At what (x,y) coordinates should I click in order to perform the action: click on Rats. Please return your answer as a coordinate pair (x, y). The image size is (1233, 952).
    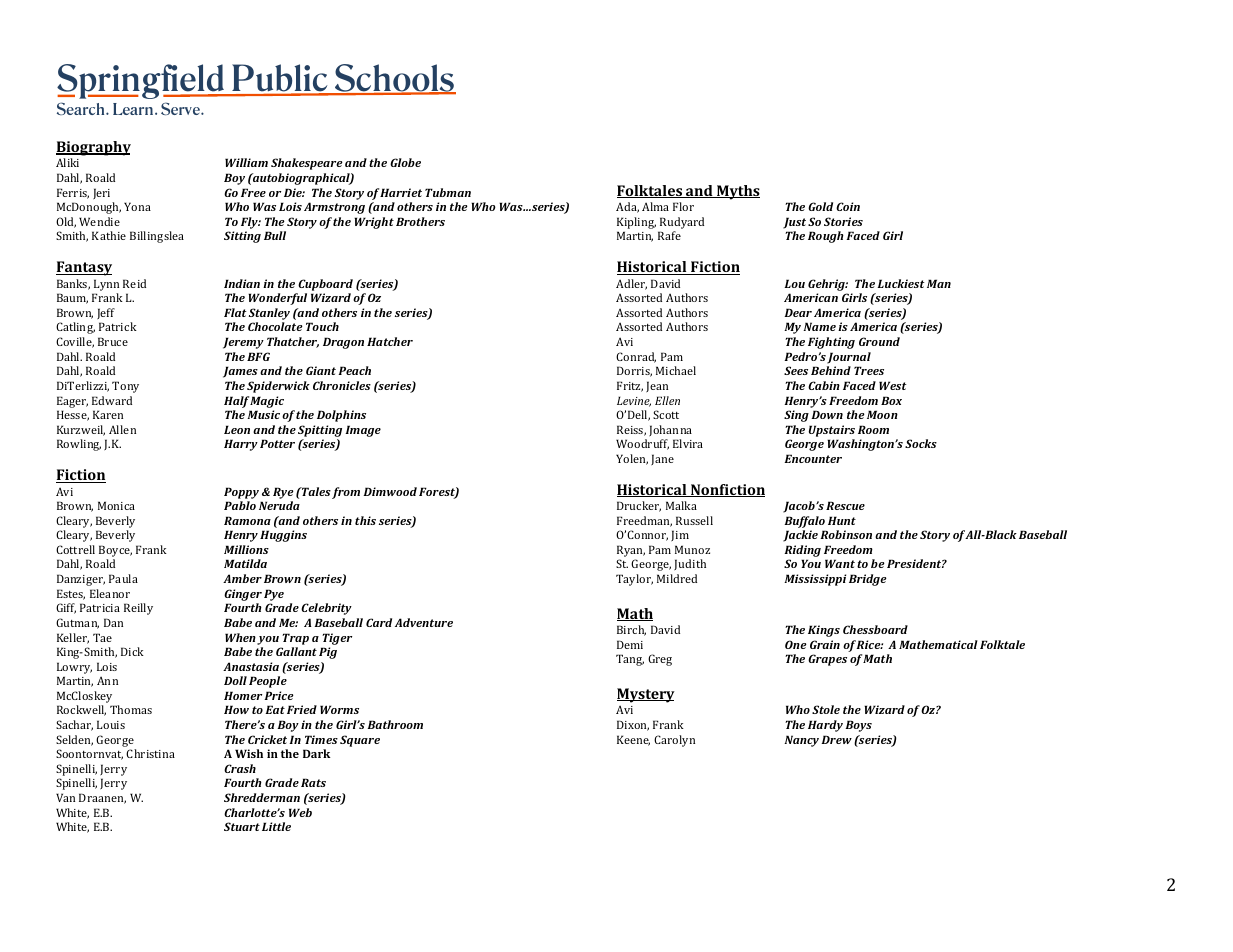
    Looking at the image, I should click on (313, 782).
